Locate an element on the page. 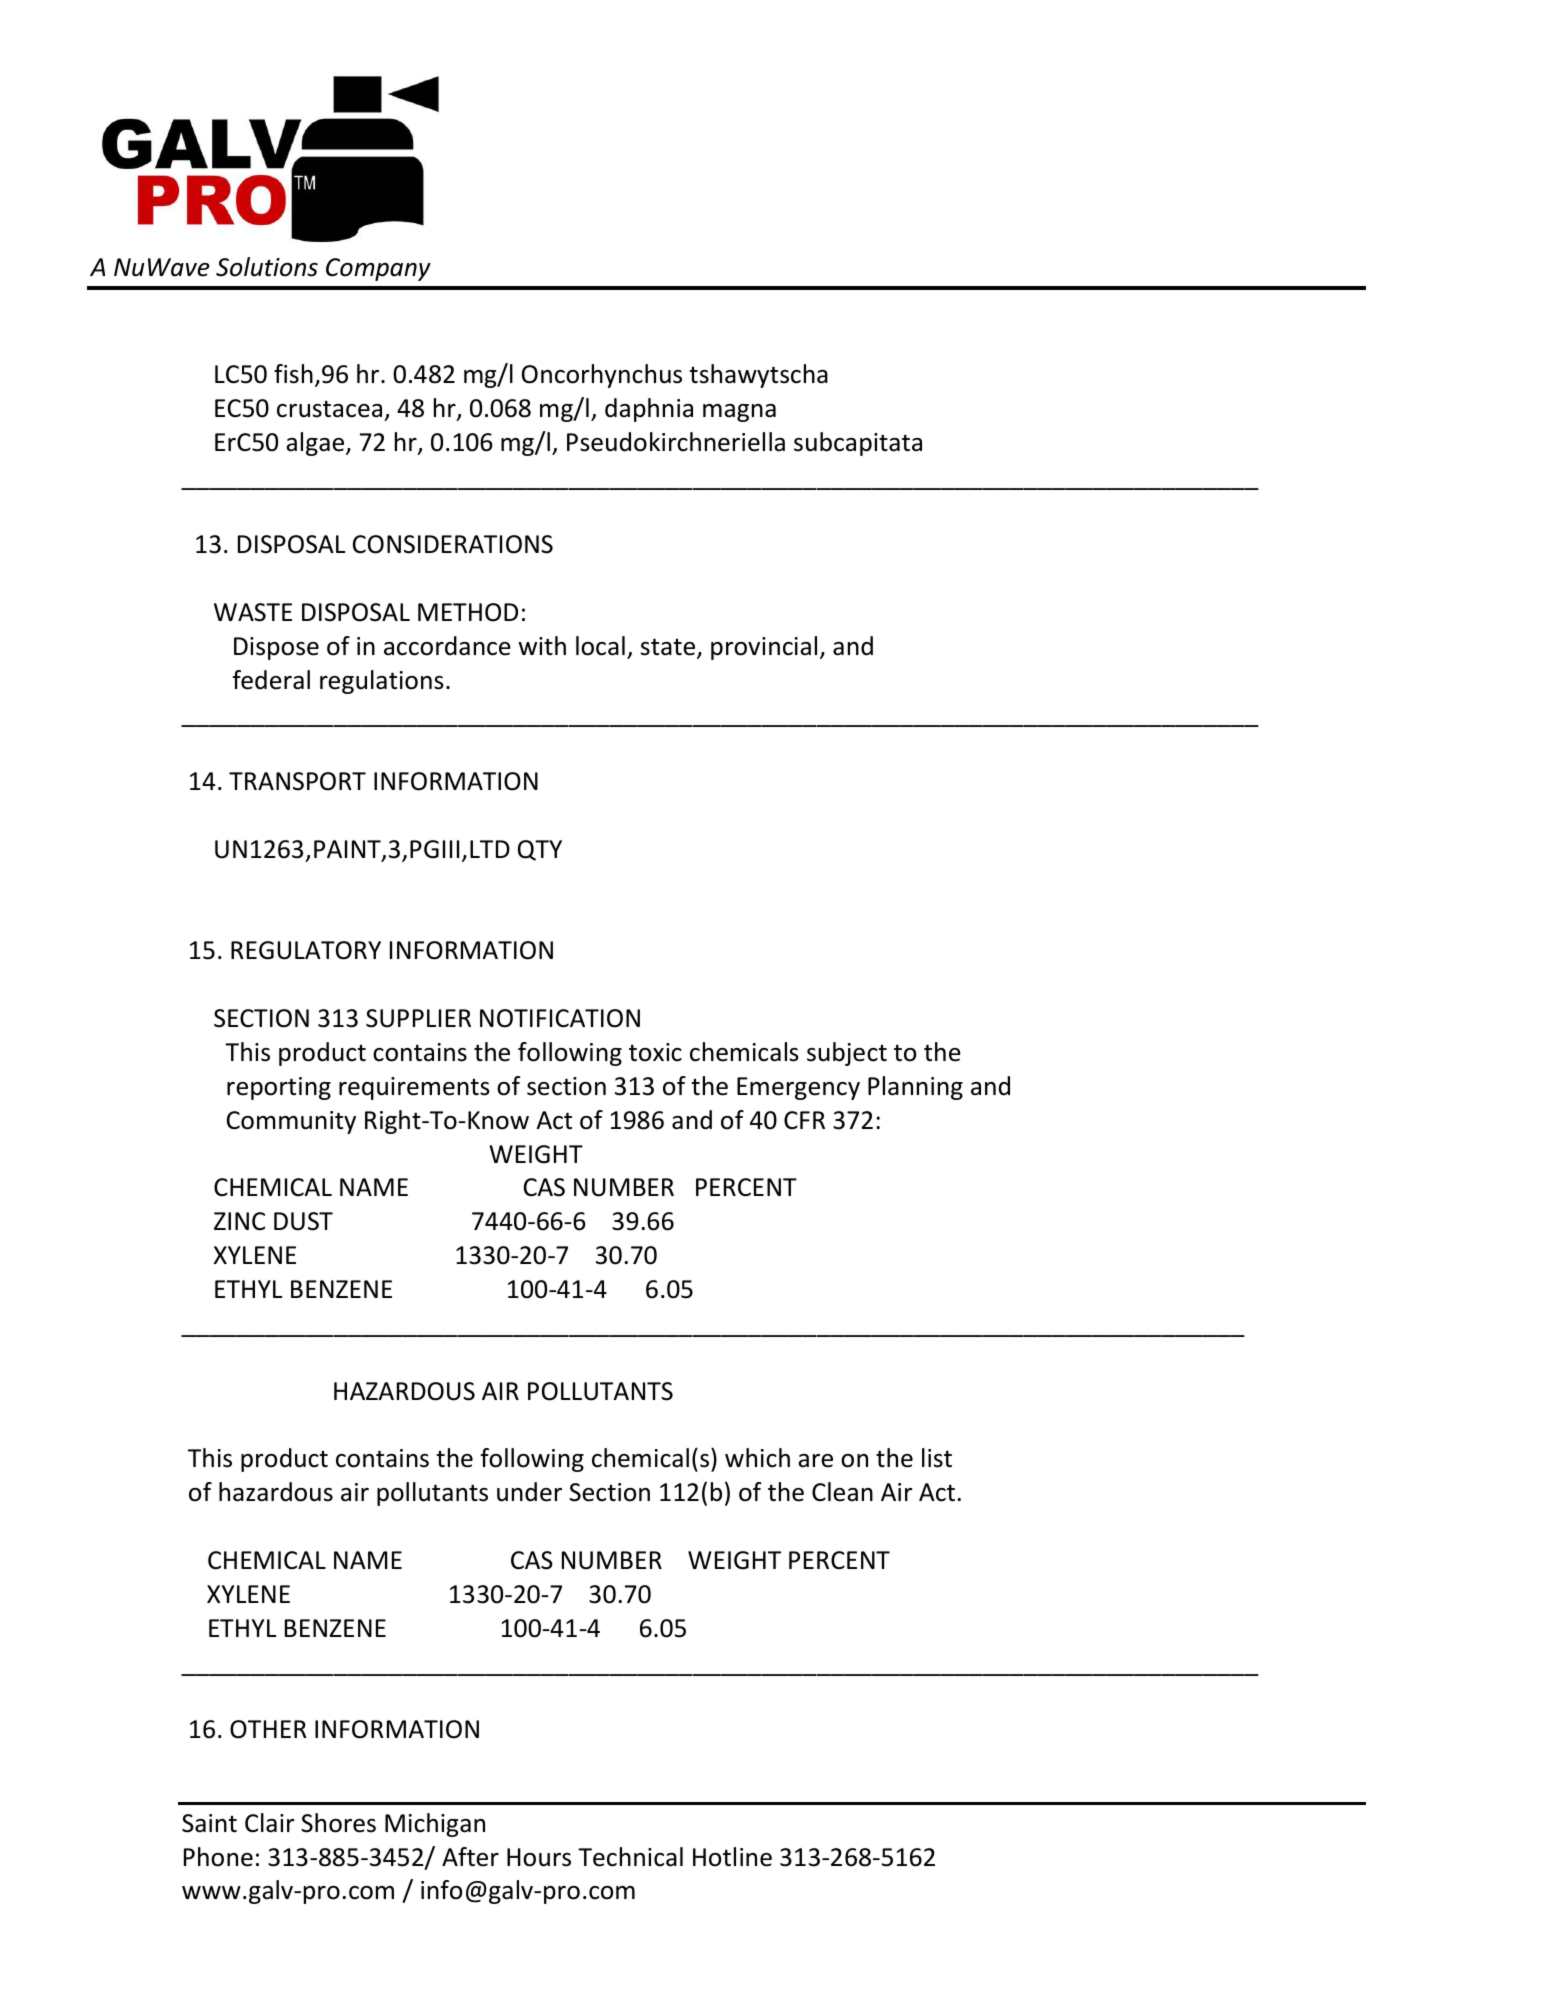 This document has height=1998, width=1544. magna is located at coordinates (739, 413).
